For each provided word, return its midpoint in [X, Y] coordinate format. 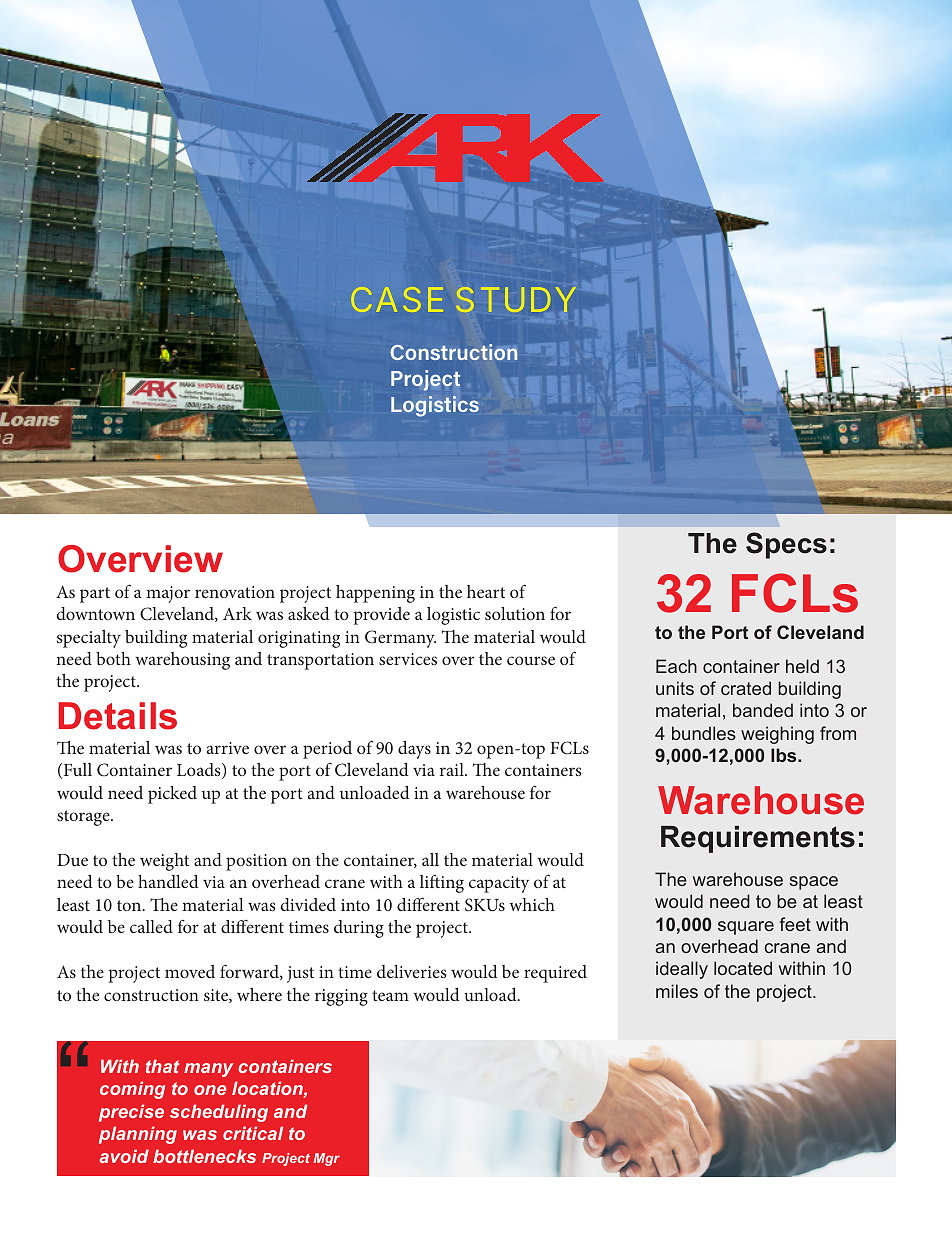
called [151, 926]
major [168, 594]
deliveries [412, 971]
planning [138, 1135]
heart [486, 591]
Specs [786, 545]
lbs [785, 755]
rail [453, 769]
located [743, 968]
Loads [200, 771]
